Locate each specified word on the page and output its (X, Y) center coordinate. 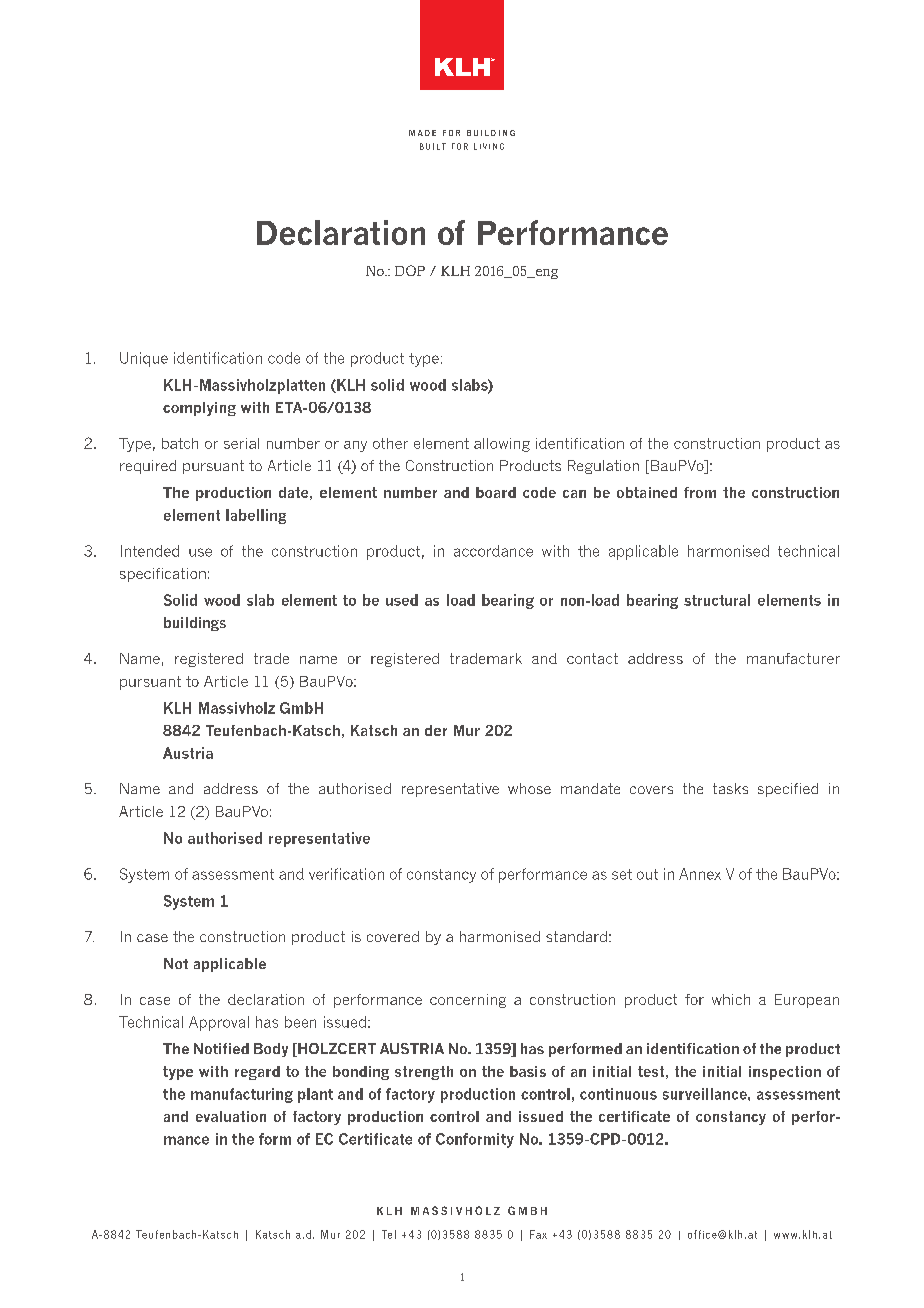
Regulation (603, 467)
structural (717, 600)
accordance (493, 551)
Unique (144, 359)
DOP (410, 270)
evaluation (231, 1116)
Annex (700, 874)
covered (393, 936)
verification (346, 874)
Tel (389, 1234)
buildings (195, 624)
